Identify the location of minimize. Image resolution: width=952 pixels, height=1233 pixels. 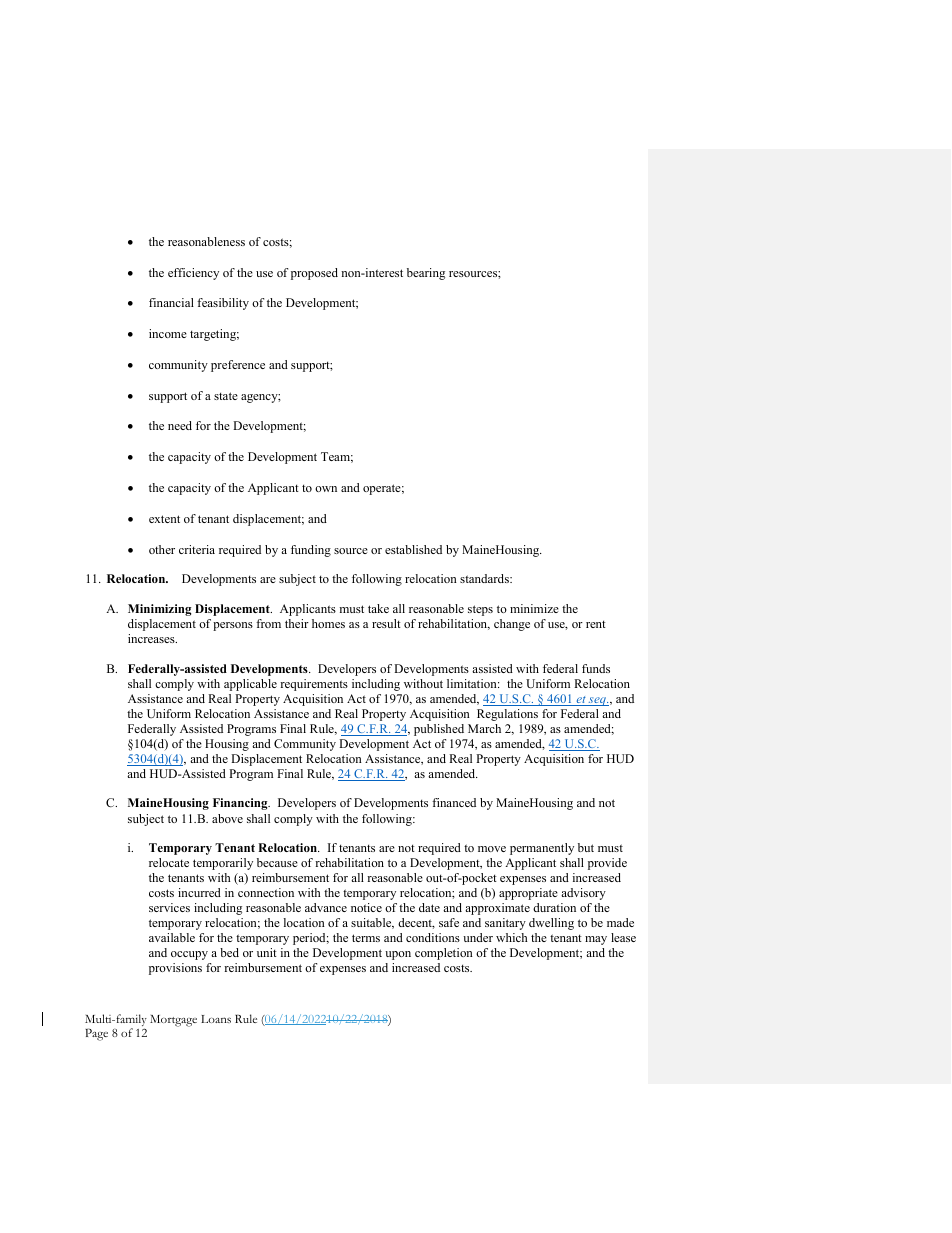
(534, 608).
